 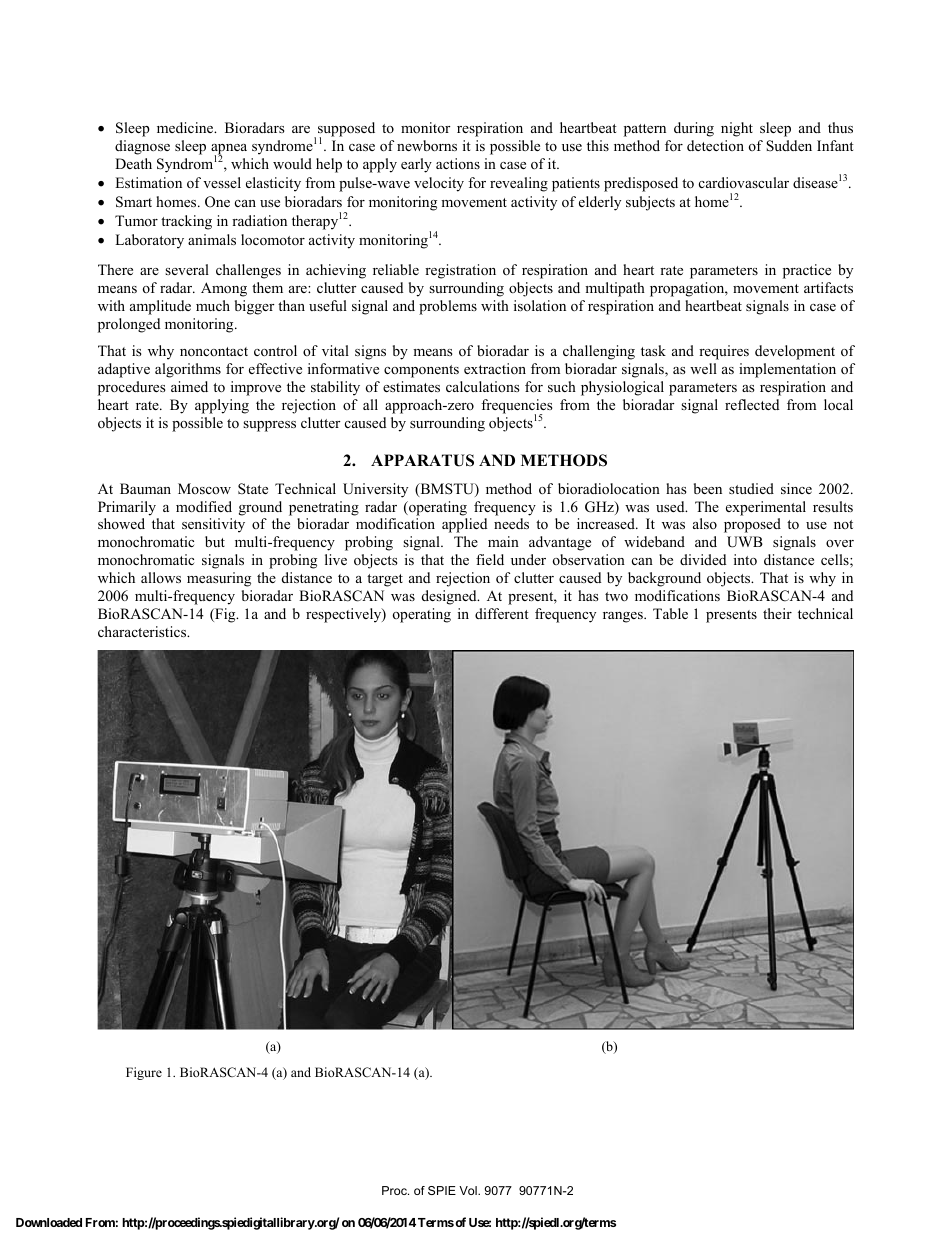 What do you see at coordinates (469, 1190) in the page?
I see `Vol` at bounding box center [469, 1190].
